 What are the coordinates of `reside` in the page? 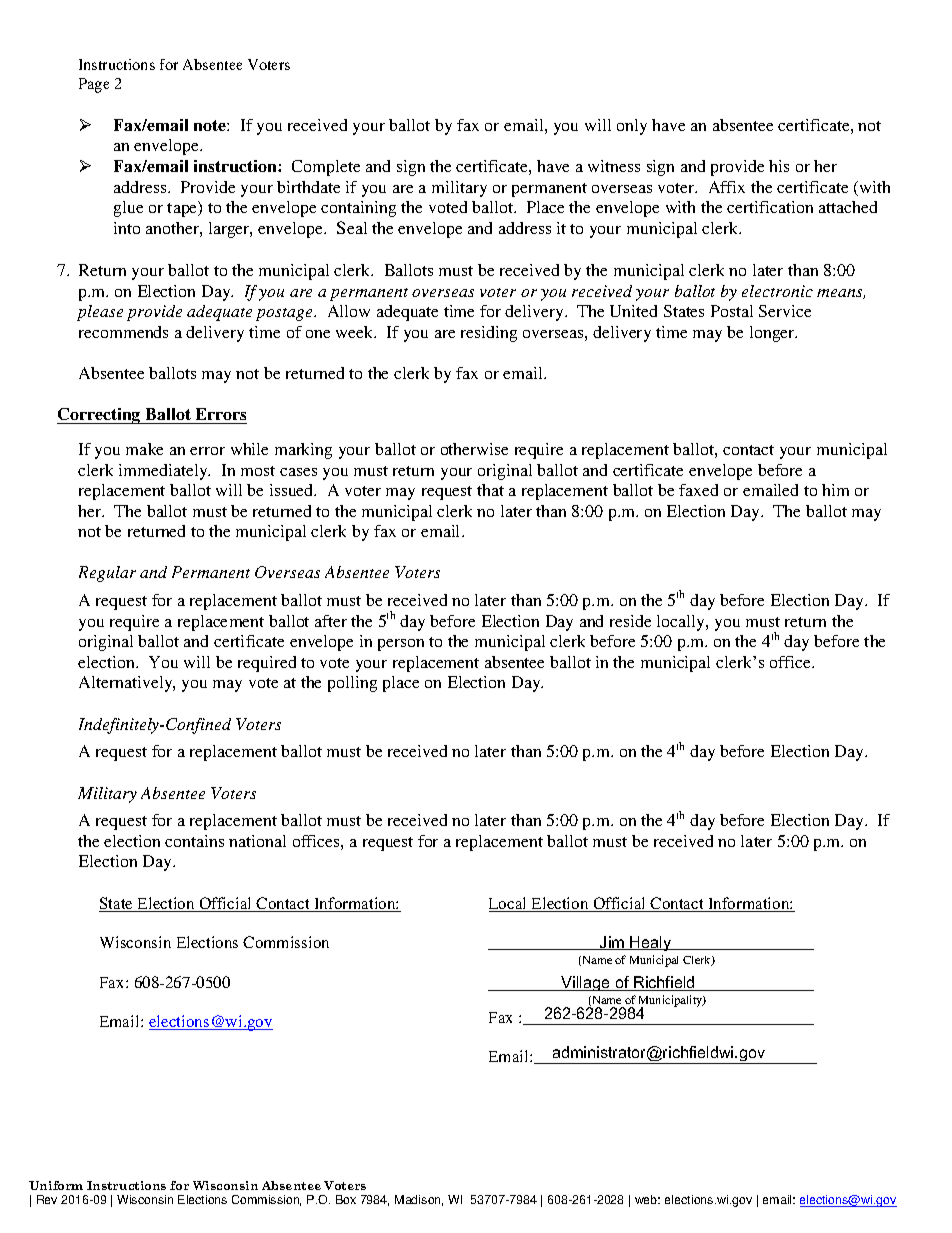 It's located at (630, 621).
